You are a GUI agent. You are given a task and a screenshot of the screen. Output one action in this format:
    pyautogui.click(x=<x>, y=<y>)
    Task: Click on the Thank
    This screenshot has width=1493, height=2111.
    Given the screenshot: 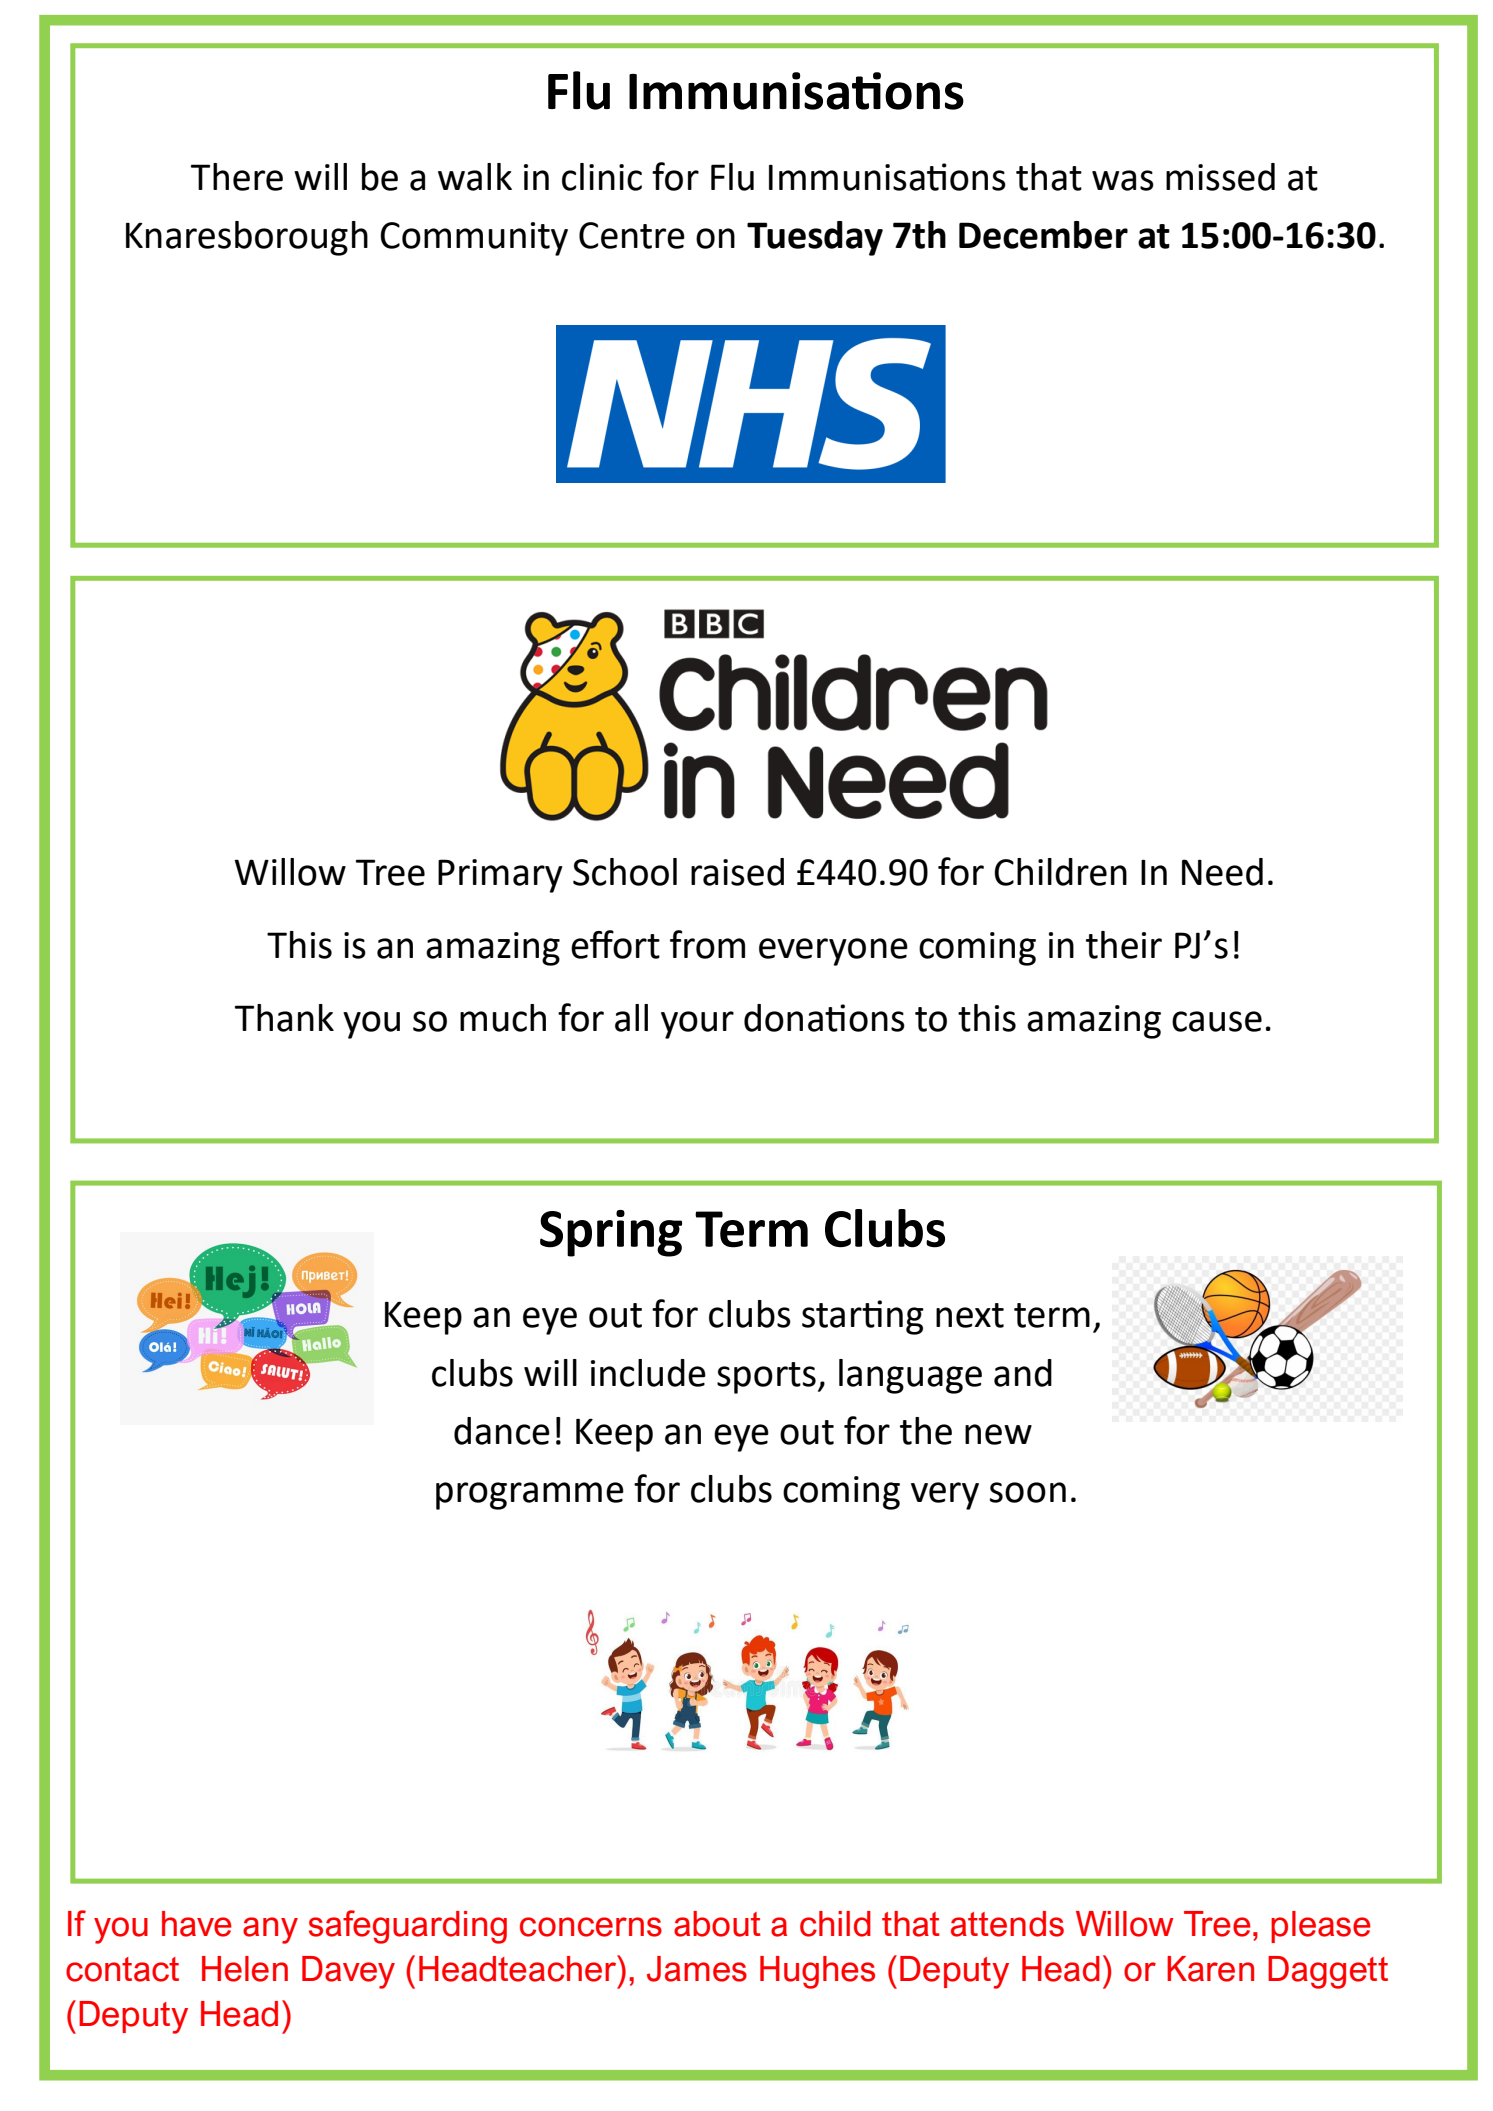 What is the action you would take?
    pyautogui.click(x=284, y=1018)
